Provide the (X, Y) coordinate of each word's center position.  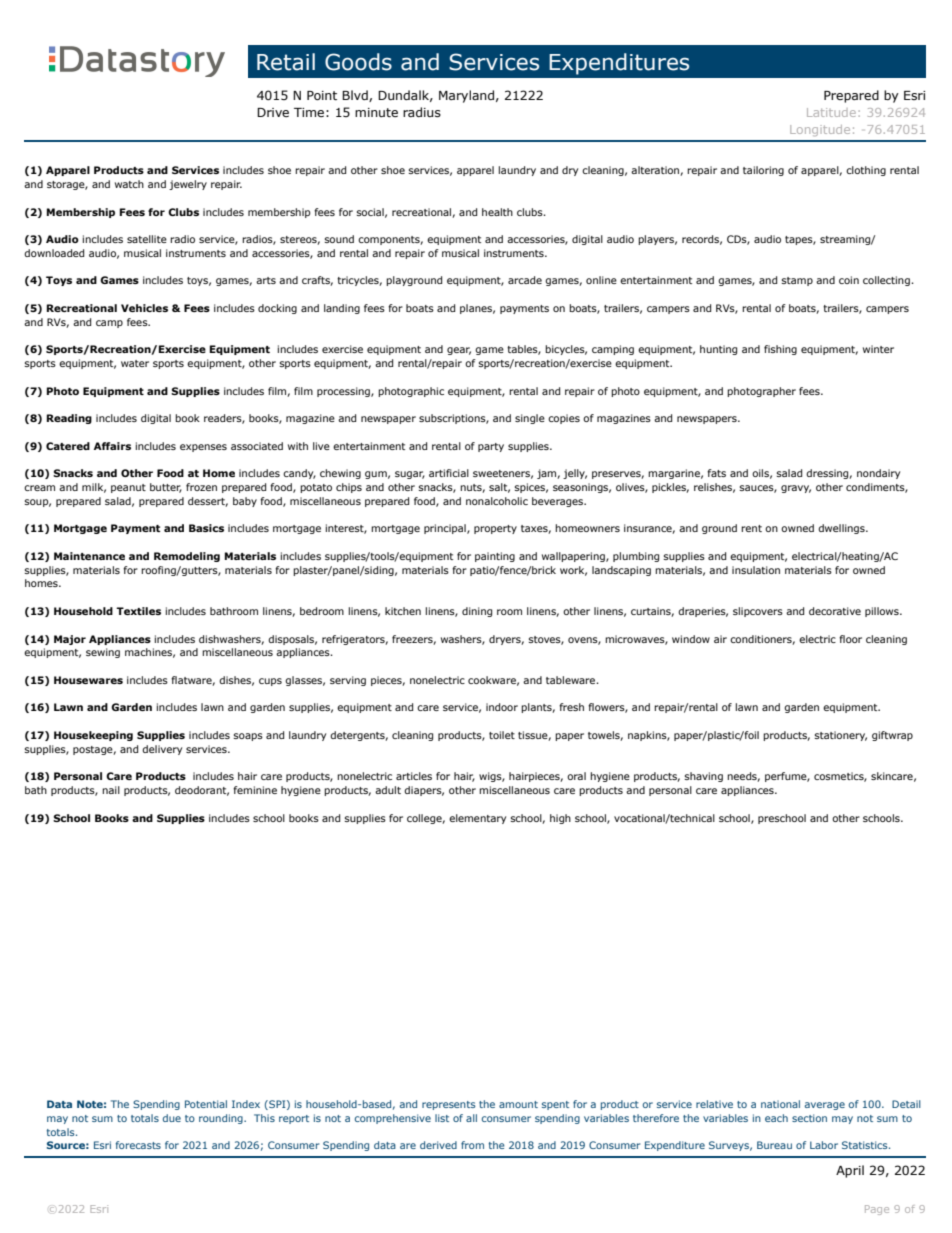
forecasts (138, 1145)
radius (422, 112)
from (472, 1145)
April (850, 1171)
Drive (273, 112)
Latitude (831, 112)
